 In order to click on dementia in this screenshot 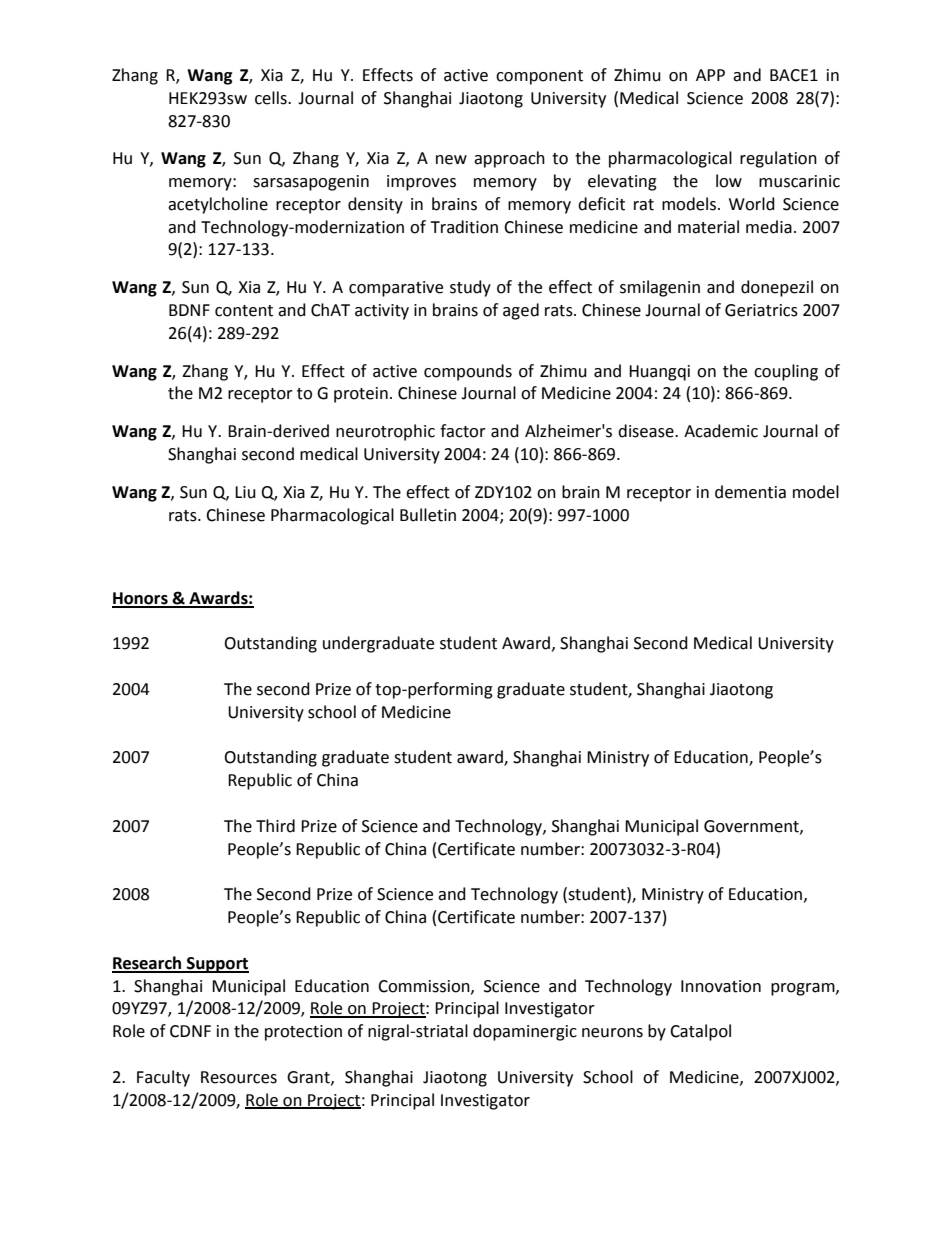, I will do `click(750, 492)`.
